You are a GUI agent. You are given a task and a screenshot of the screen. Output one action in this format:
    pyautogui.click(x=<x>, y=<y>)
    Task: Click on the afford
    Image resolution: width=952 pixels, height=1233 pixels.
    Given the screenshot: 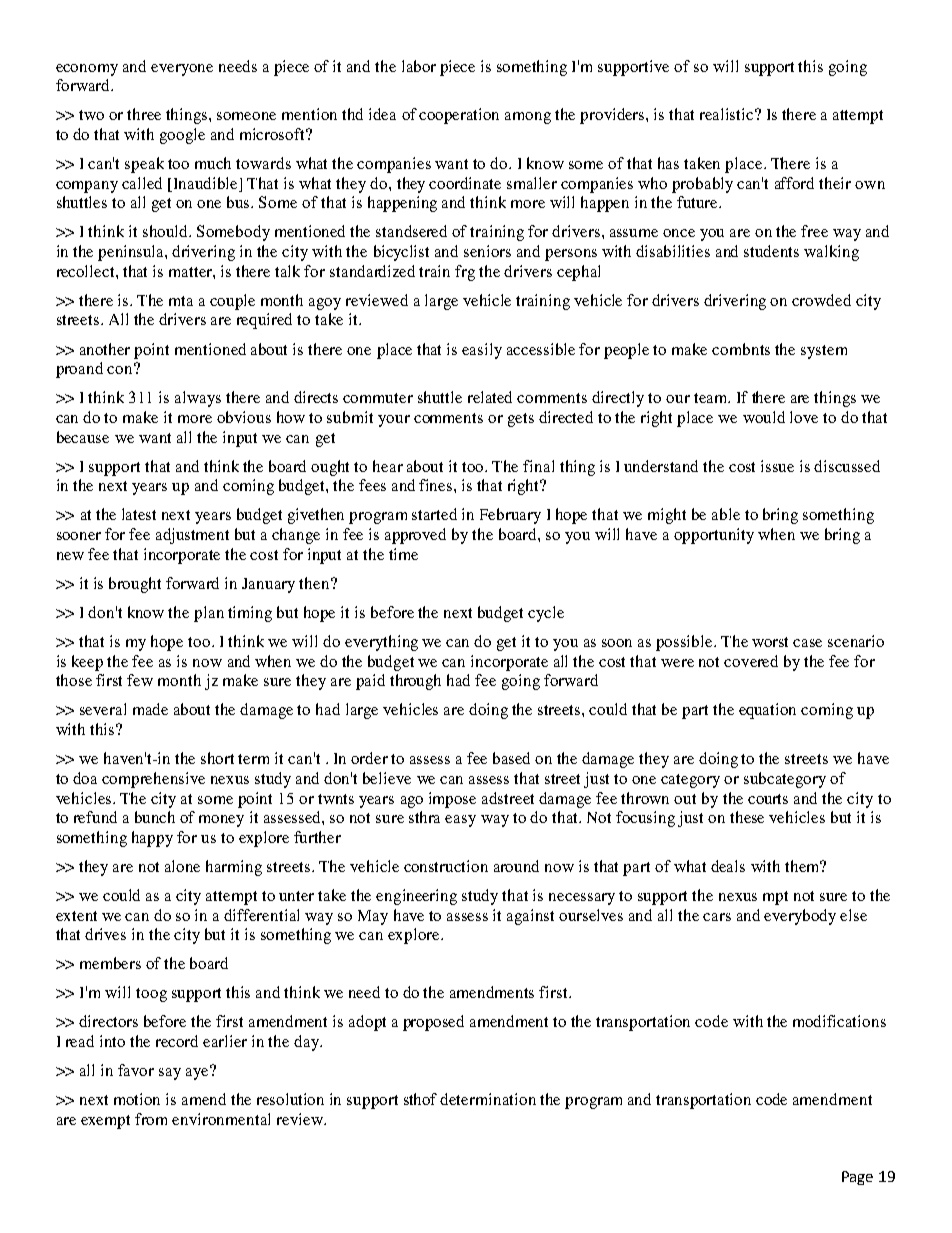 What is the action you would take?
    pyautogui.click(x=794, y=183)
